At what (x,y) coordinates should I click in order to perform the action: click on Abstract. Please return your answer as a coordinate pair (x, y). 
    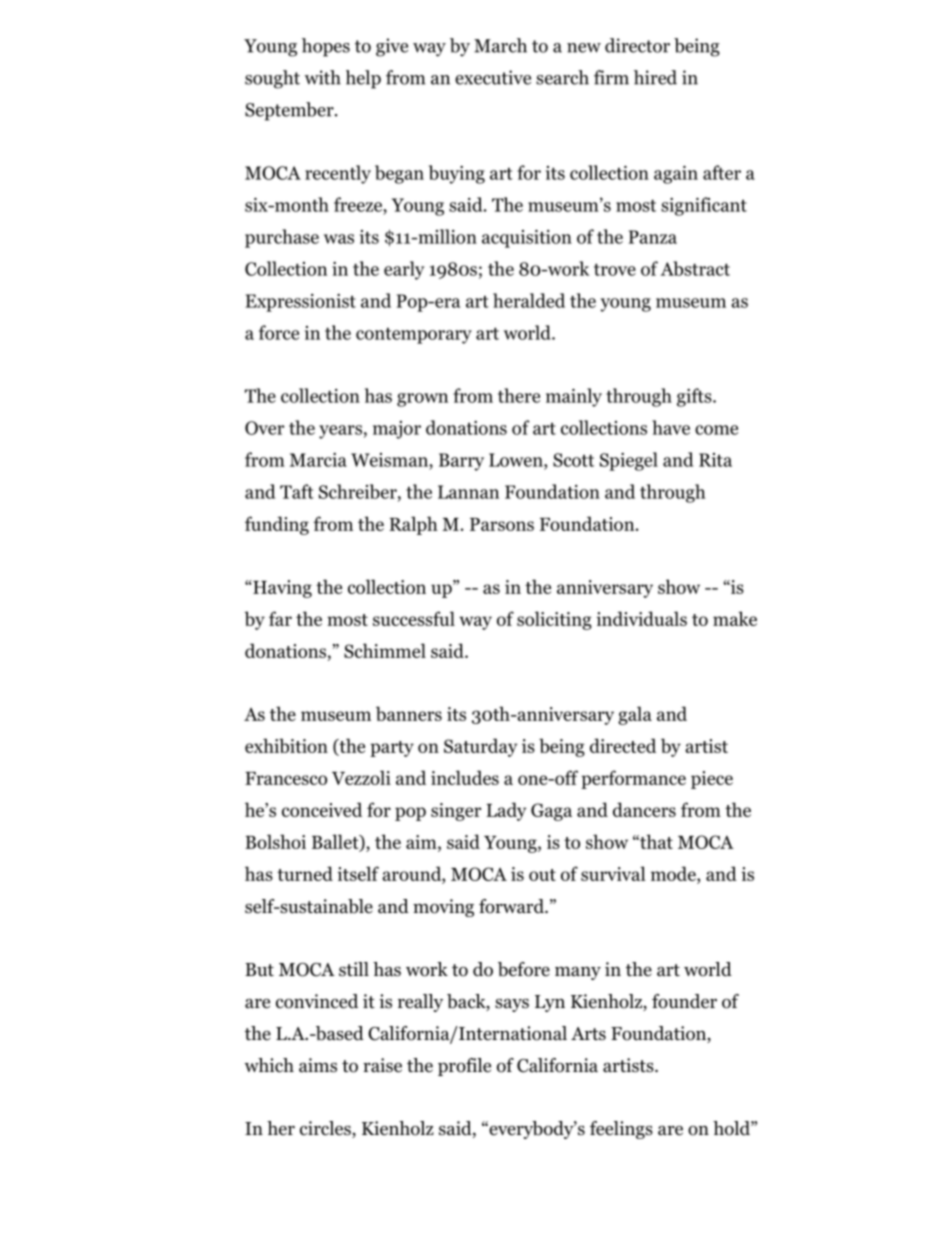
    Looking at the image, I should click on (695, 268).
